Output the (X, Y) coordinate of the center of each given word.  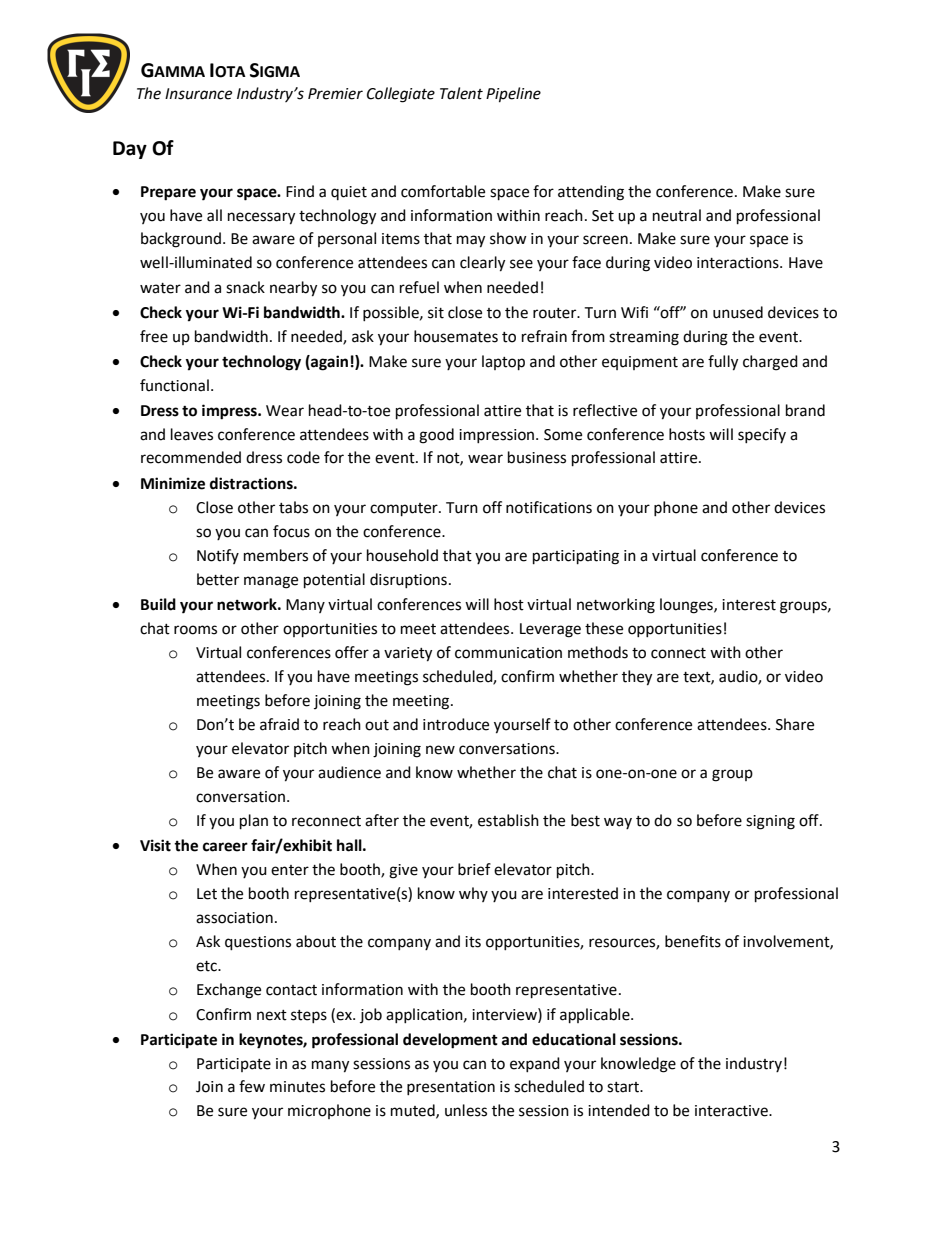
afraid (279, 724)
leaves (192, 434)
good (436, 436)
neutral (677, 215)
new (440, 750)
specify (762, 435)
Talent (461, 93)
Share (795, 724)
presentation (451, 1088)
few (252, 1086)
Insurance (198, 94)
